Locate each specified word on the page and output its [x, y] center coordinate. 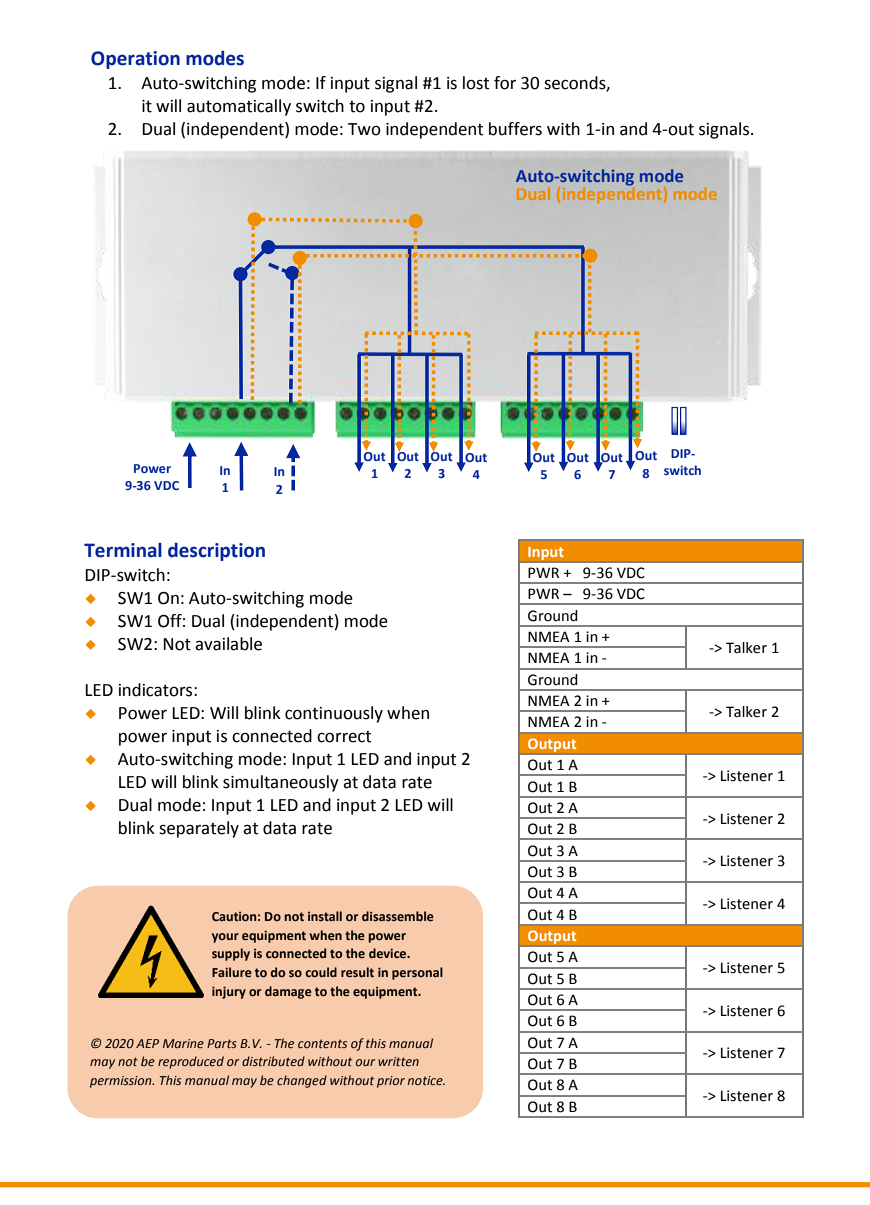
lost [476, 83]
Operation [135, 60]
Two [364, 129]
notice [426, 1080]
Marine [183, 1043]
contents [322, 1043]
